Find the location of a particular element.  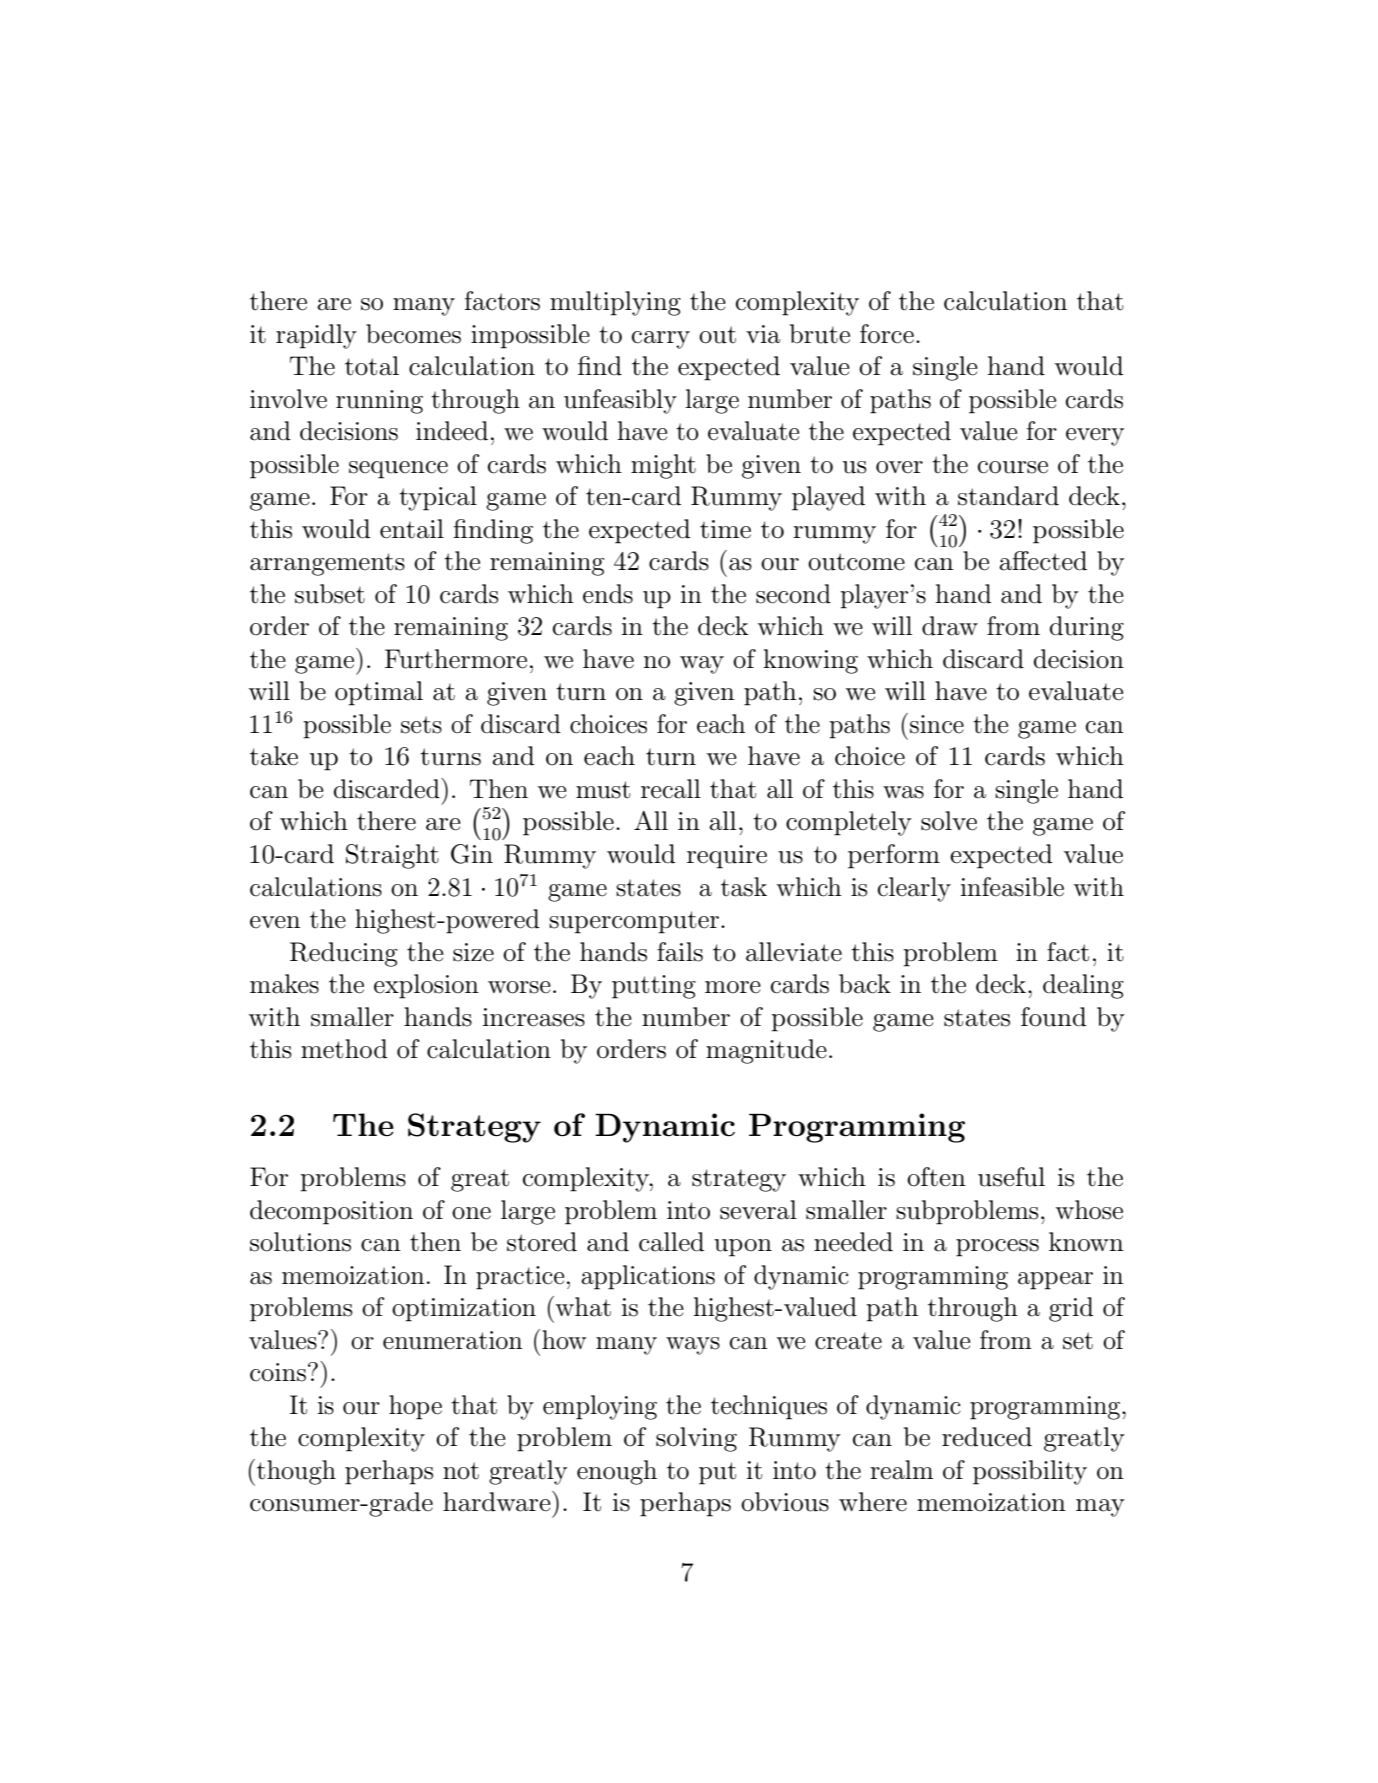

force is located at coordinates (887, 334).
